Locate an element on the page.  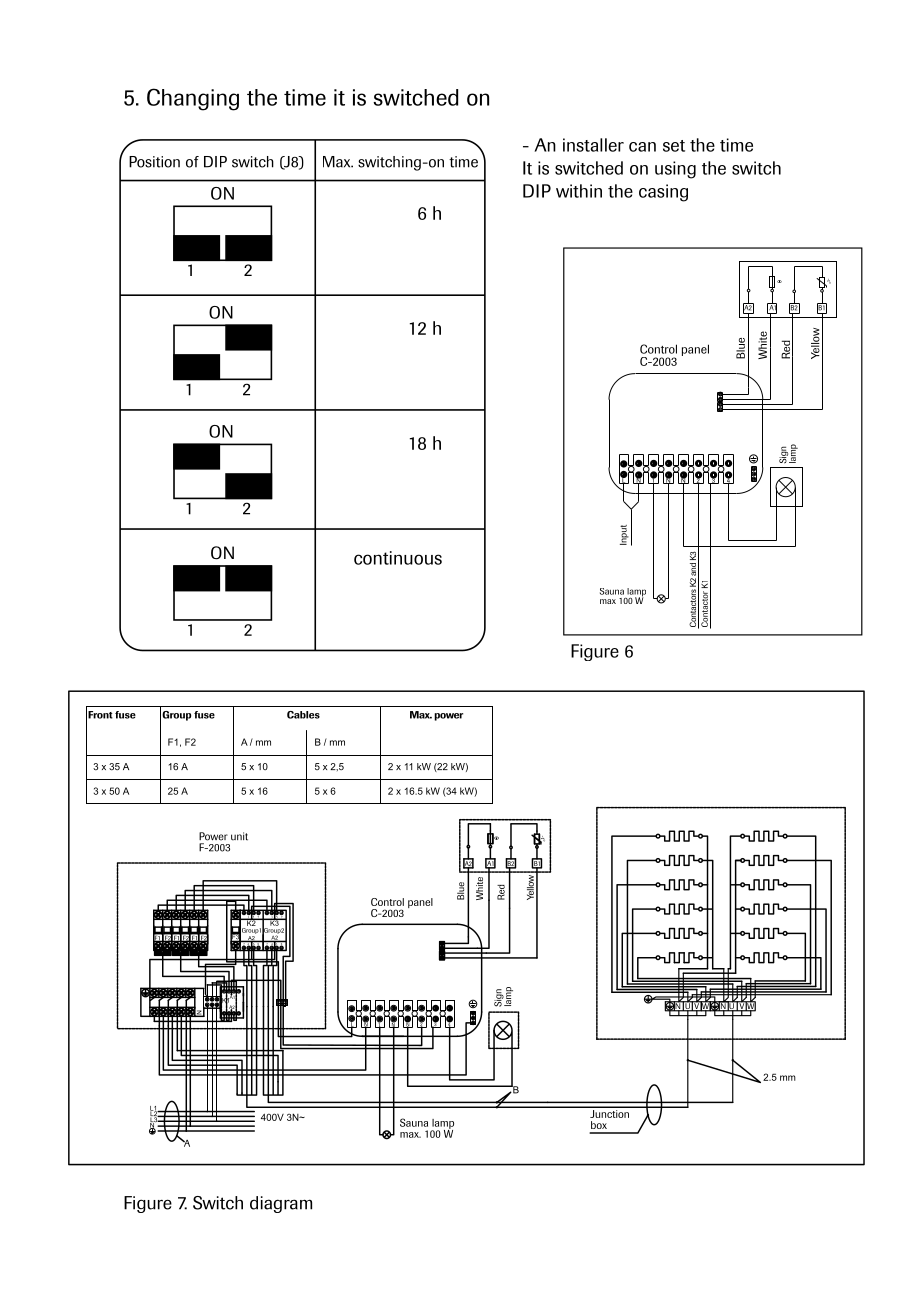
continuous is located at coordinates (398, 558).
